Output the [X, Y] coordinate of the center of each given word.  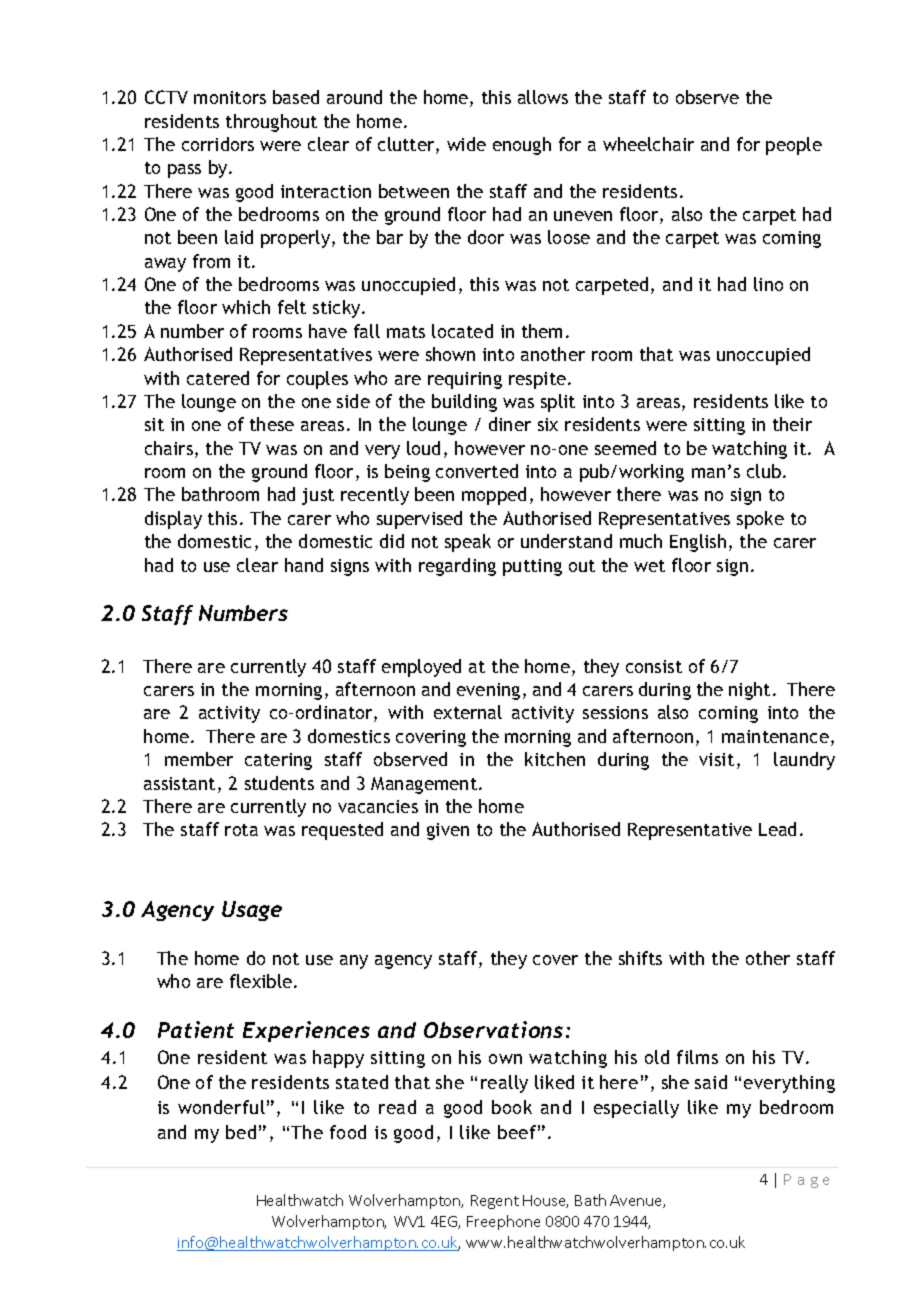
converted [477, 471]
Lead [777, 829]
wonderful [221, 1107]
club [765, 471]
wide [466, 144]
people [794, 146]
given [448, 831]
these [272, 424]
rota [241, 830]
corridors [218, 144]
